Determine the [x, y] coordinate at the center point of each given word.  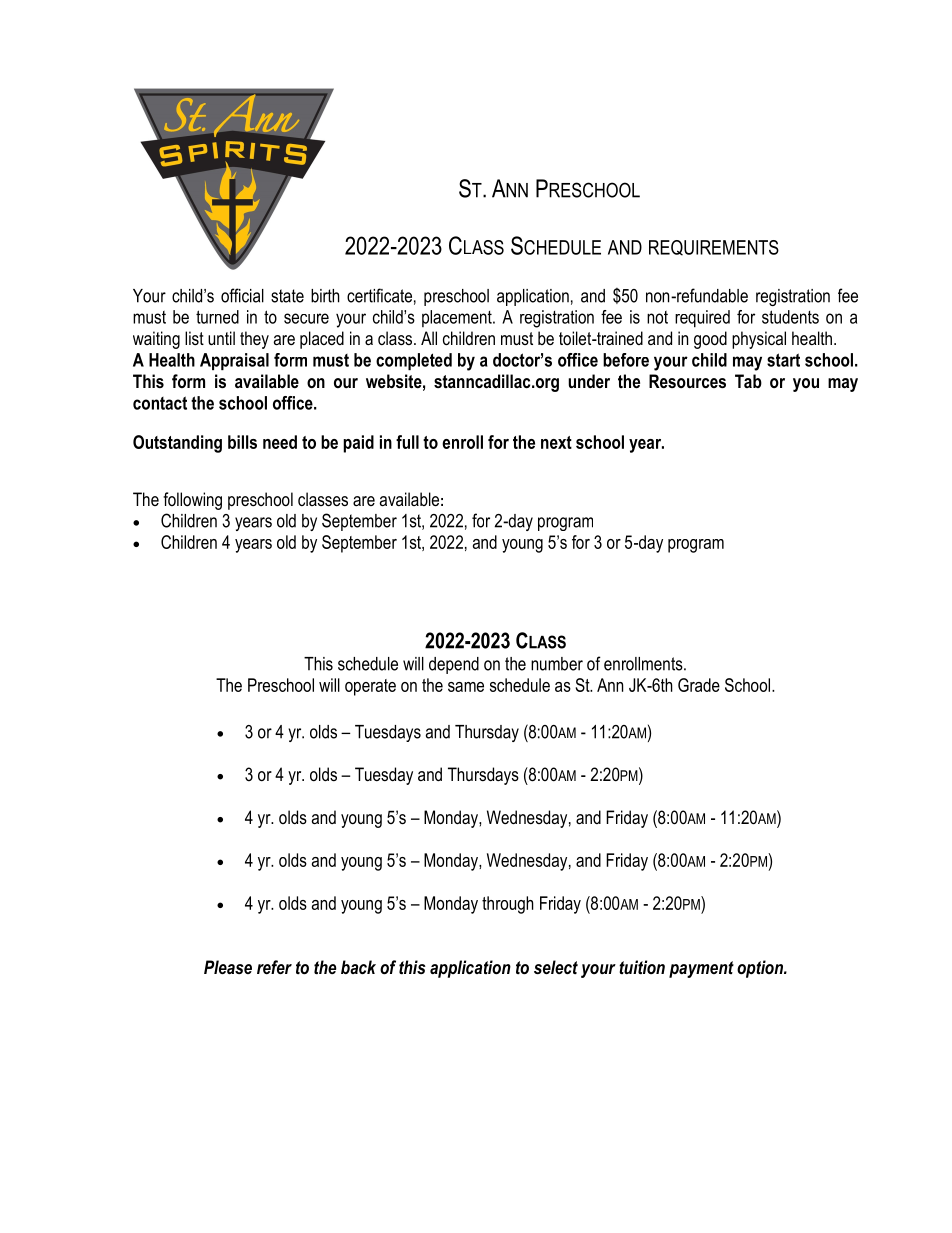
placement [458, 318]
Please [228, 967]
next [556, 442]
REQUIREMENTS [714, 248]
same [466, 687]
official [242, 295]
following [192, 501]
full [407, 442]
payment [701, 969]
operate [370, 687]
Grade [699, 685]
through [508, 905]
